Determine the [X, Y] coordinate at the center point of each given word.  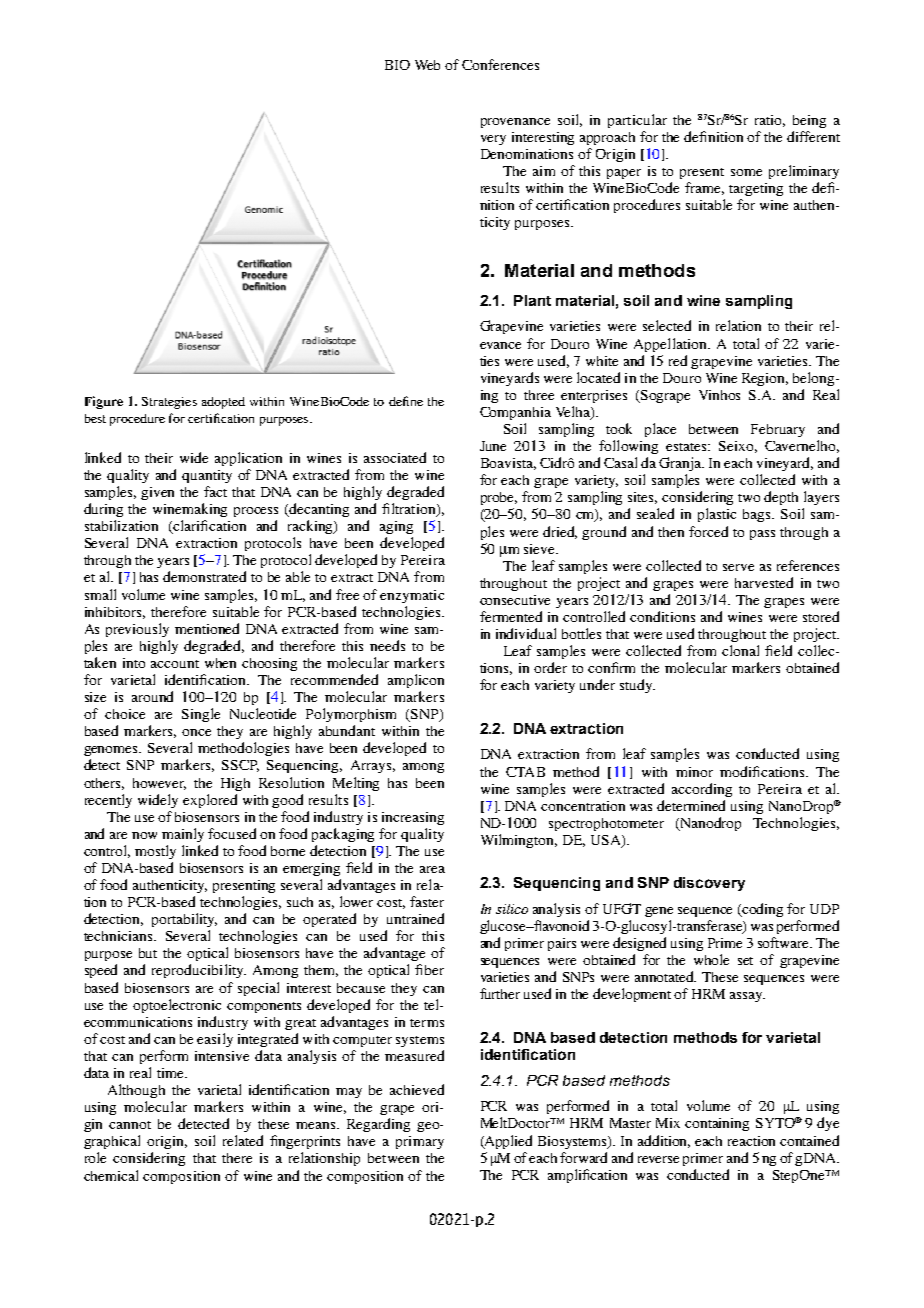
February [778, 430]
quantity [207, 476]
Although [136, 1091]
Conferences [500, 64]
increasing [413, 818]
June [493, 446]
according [702, 790]
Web [427, 65]
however [159, 784]
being [809, 121]
